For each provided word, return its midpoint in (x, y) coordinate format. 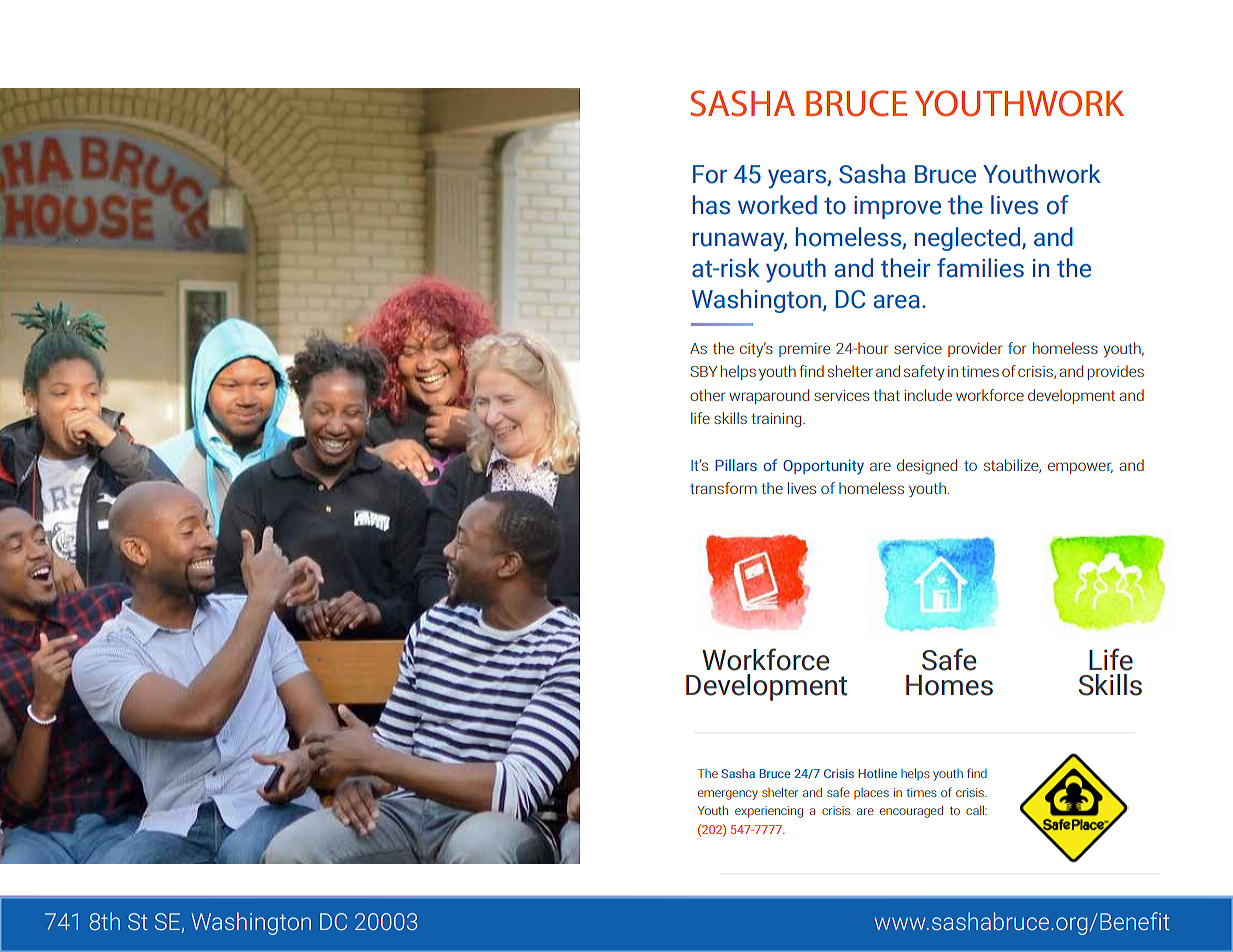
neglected (969, 239)
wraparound (769, 396)
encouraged (911, 812)
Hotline (878, 773)
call (976, 810)
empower (1080, 468)
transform (723, 488)
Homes (949, 685)
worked (777, 205)
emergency (728, 795)
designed (927, 467)
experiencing (769, 812)
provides (1116, 372)
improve (897, 207)
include (928, 395)
